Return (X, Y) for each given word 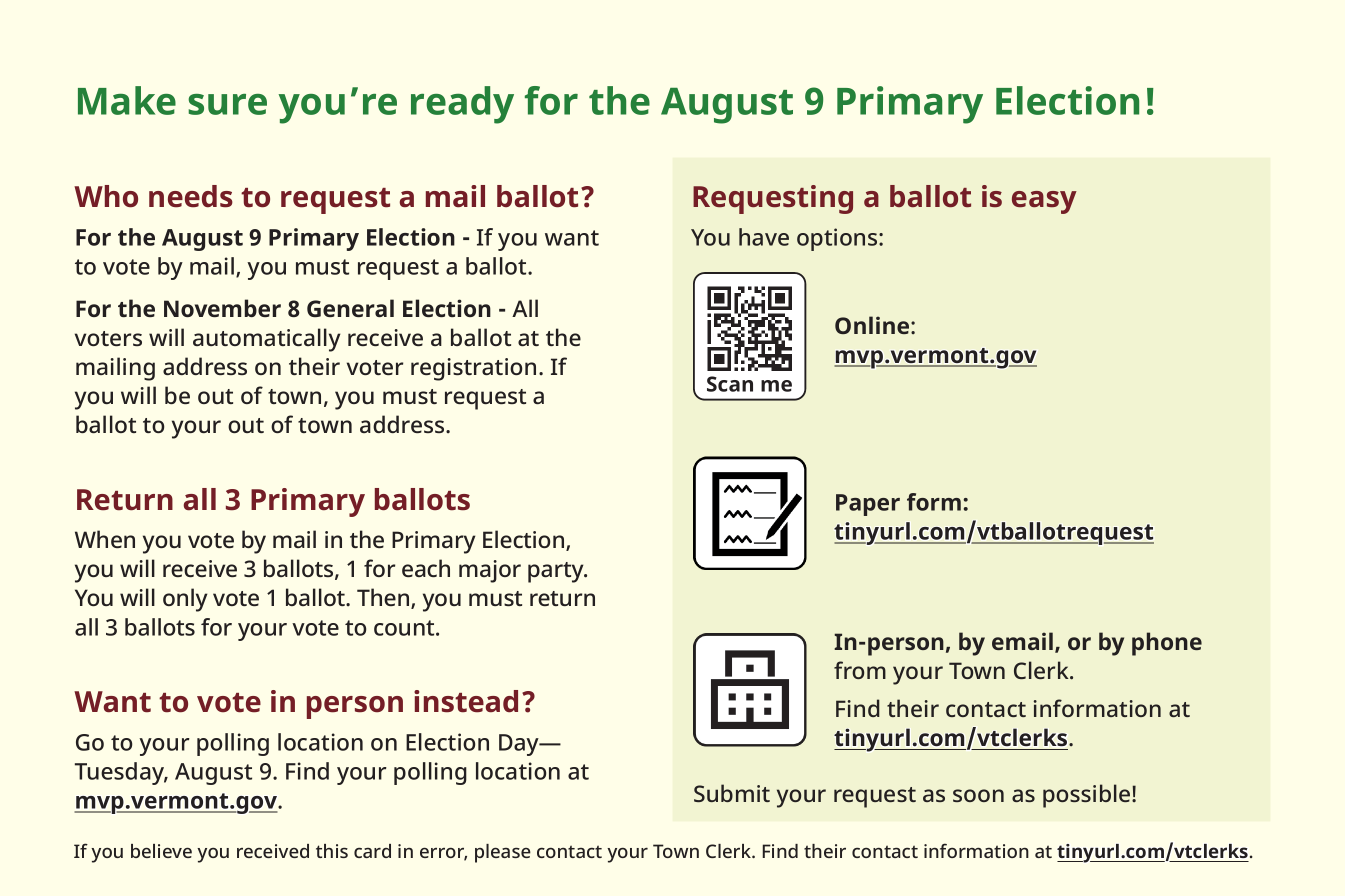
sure (227, 104)
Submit (732, 793)
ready (462, 105)
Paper (868, 505)
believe (161, 851)
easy (1044, 202)
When (105, 539)
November (222, 308)
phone (1167, 644)
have (764, 237)
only (185, 600)
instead (466, 701)
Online (872, 325)
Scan (730, 384)
